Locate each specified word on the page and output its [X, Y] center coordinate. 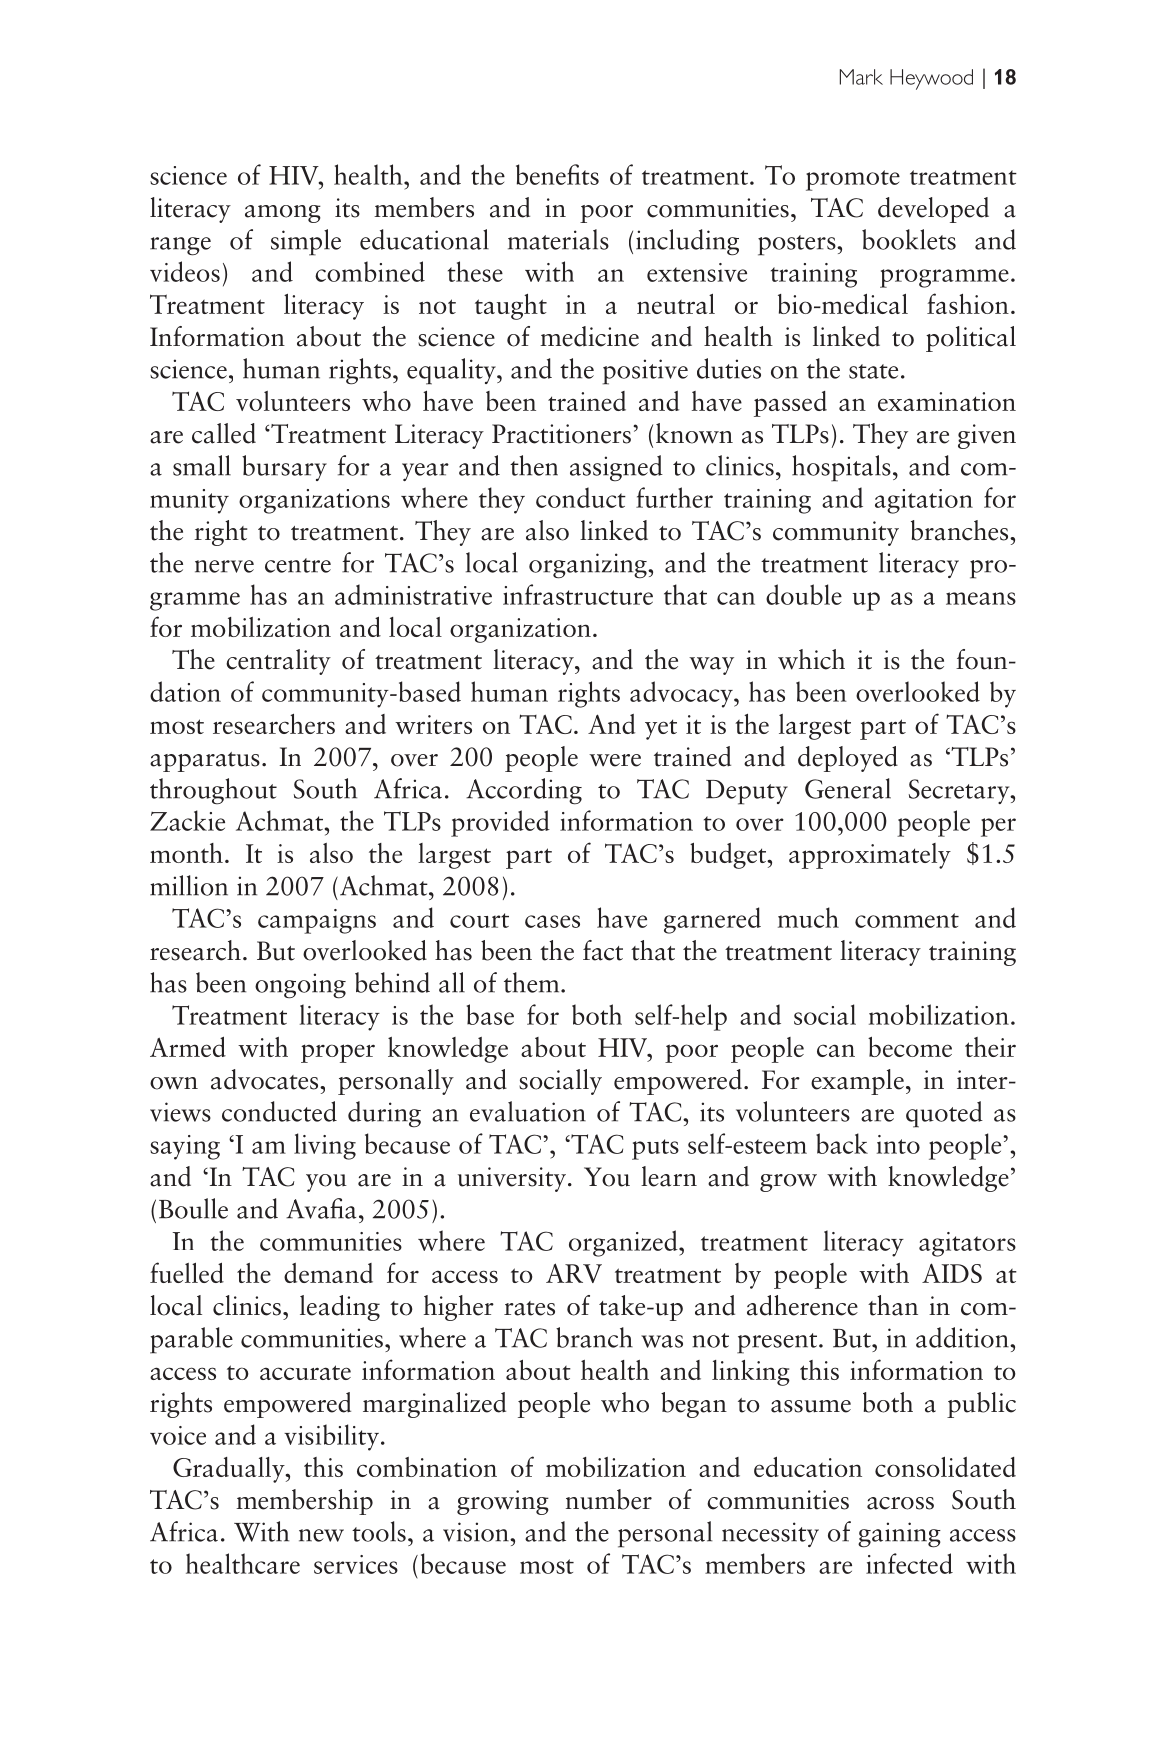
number [609, 1499]
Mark [861, 77]
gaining [899, 1535]
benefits [557, 174]
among [283, 214]
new [321, 1535]
